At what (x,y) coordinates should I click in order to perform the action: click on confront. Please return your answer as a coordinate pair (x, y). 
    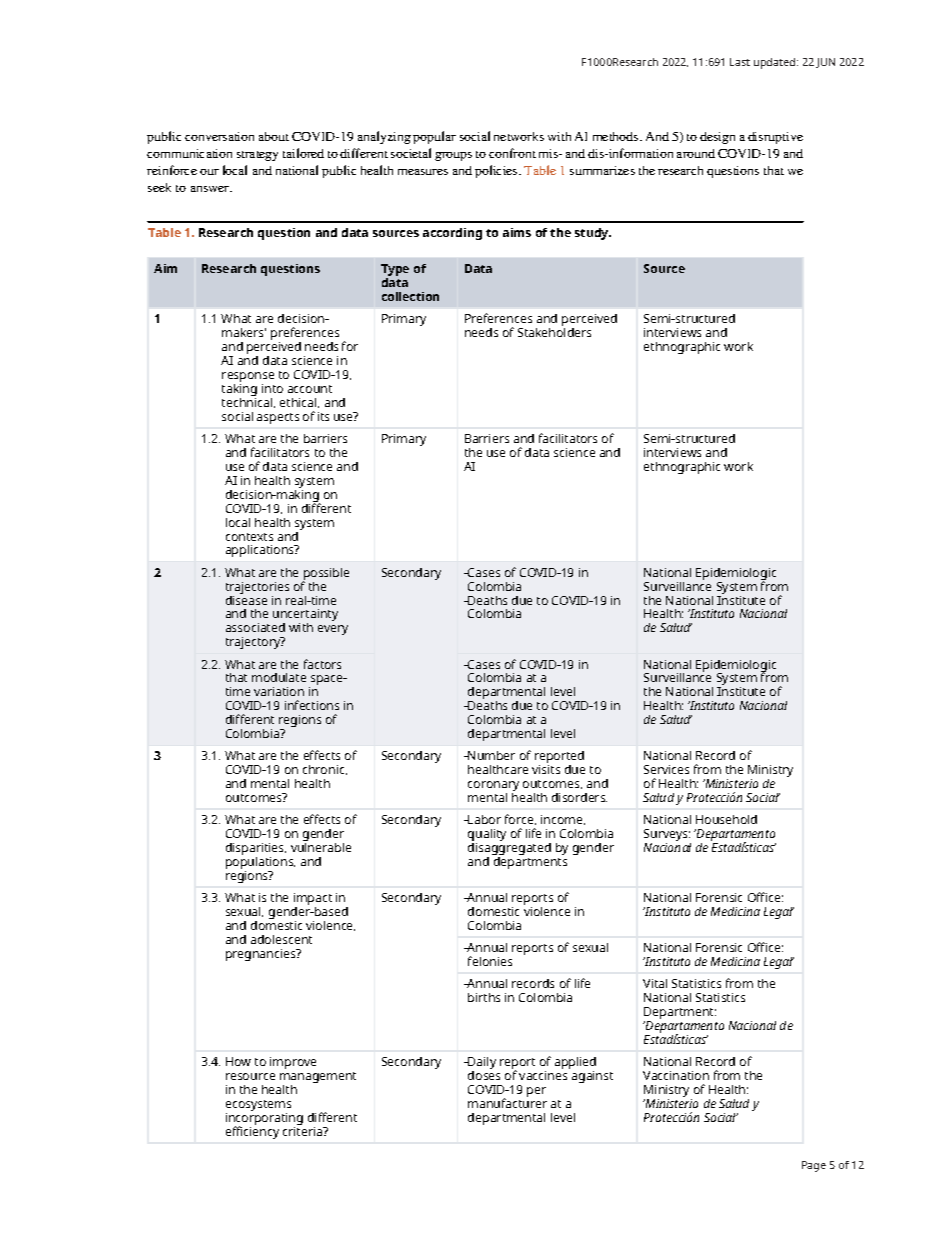
    Looking at the image, I should click on (512, 153).
